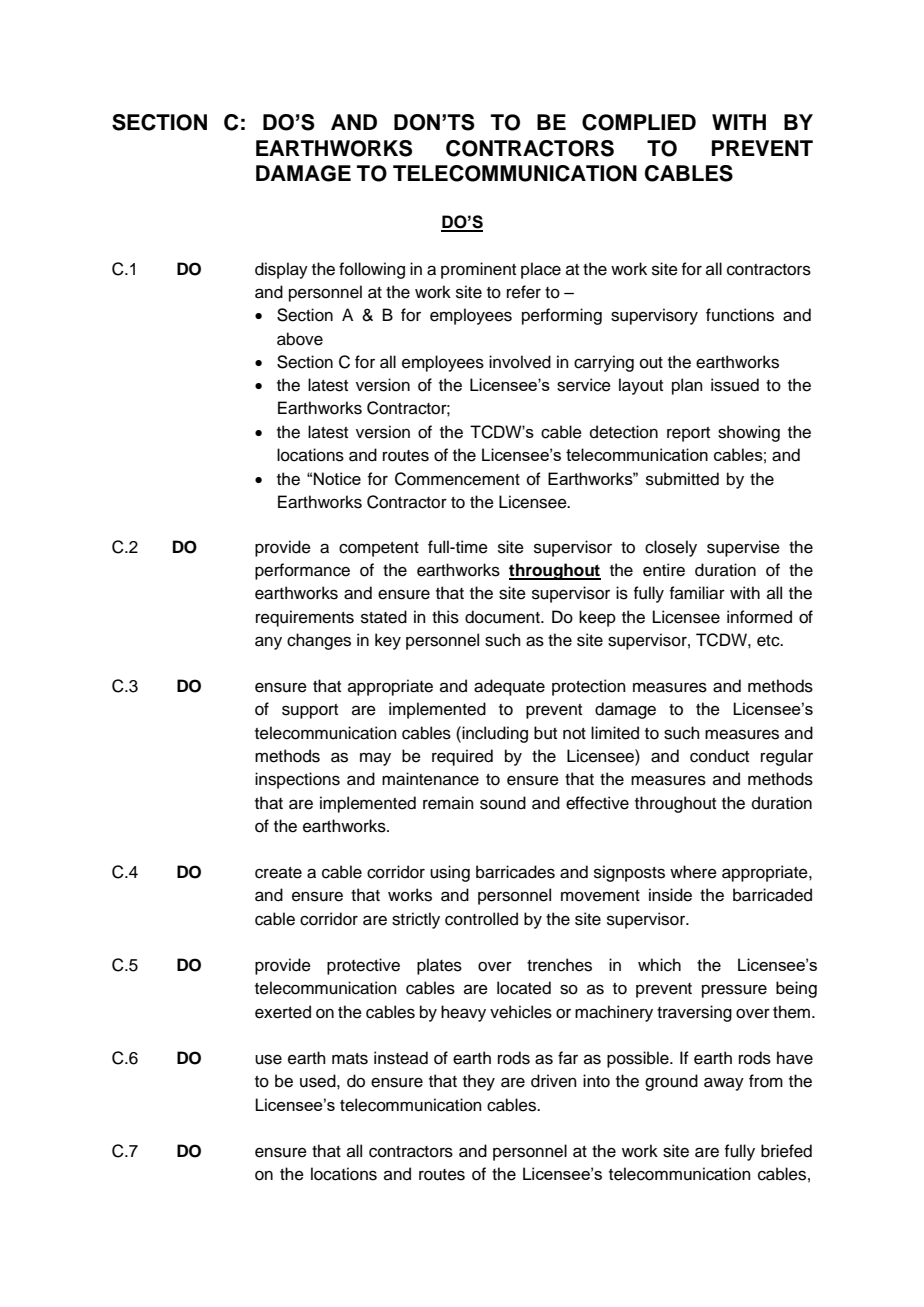 This screenshot has width=924, height=1307. What do you see at coordinates (639, 122) in the screenshot?
I see `COMPLIED` at bounding box center [639, 122].
